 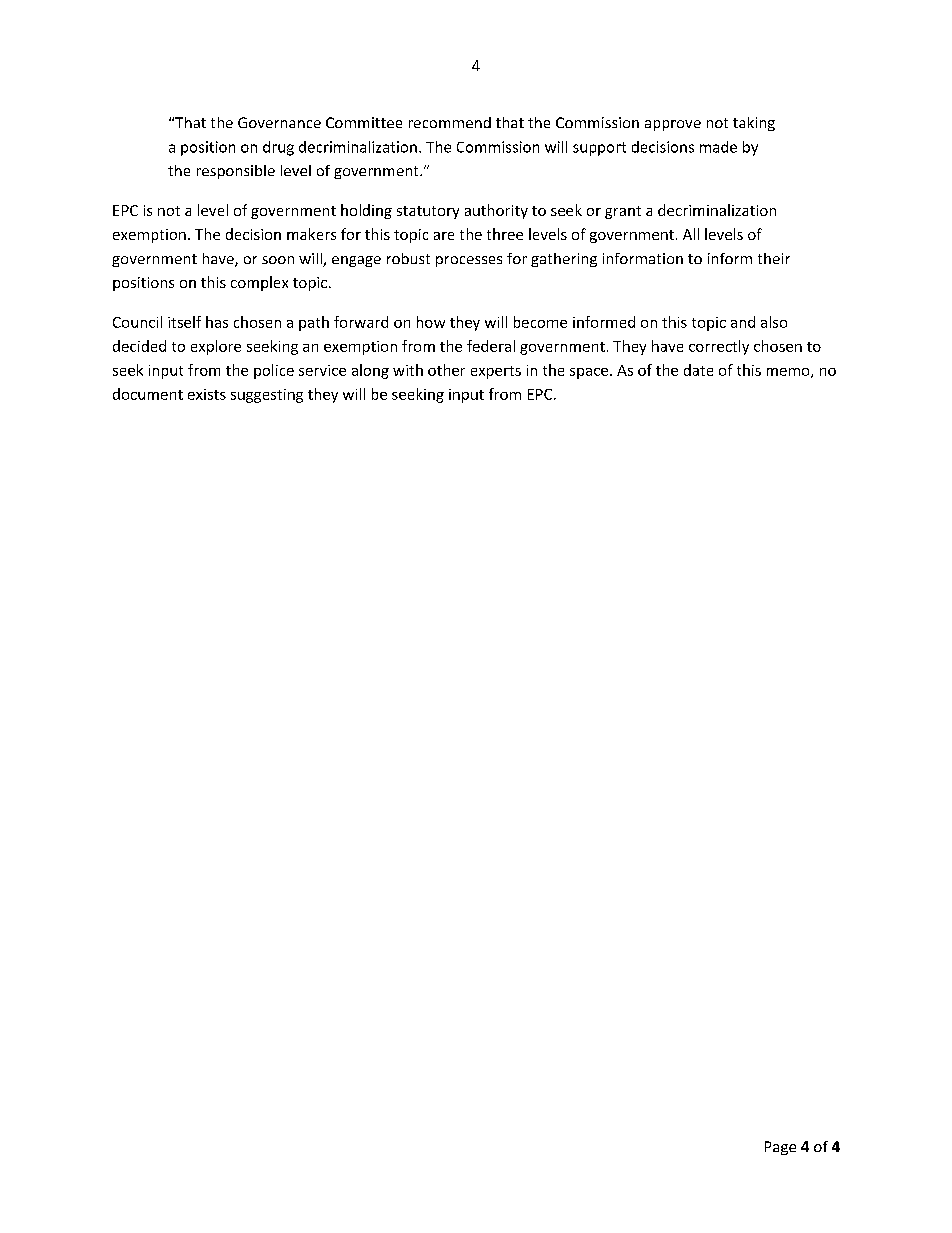 What do you see at coordinates (148, 394) in the screenshot?
I see `document` at bounding box center [148, 394].
